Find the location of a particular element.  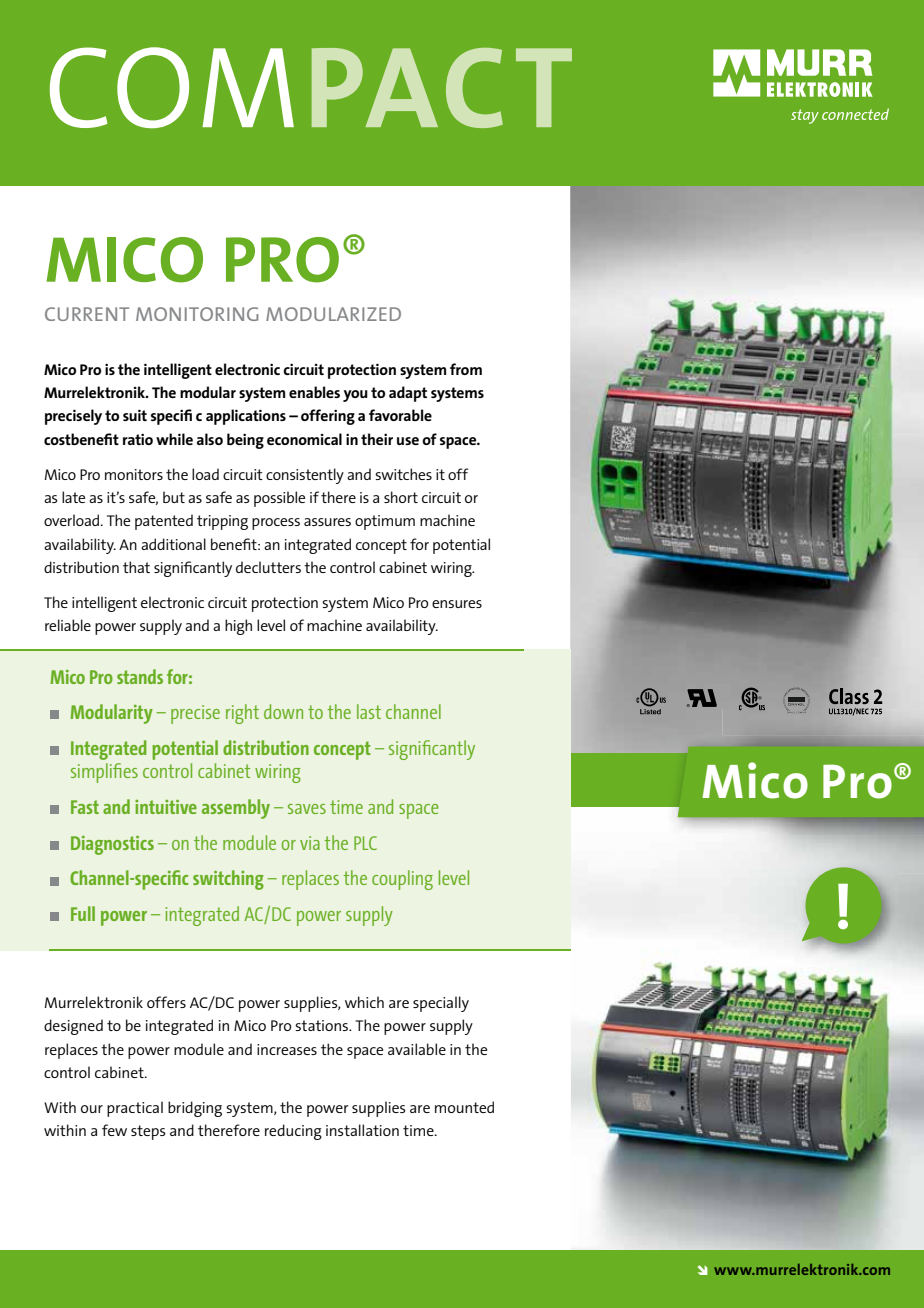

ensures is located at coordinates (457, 604).
